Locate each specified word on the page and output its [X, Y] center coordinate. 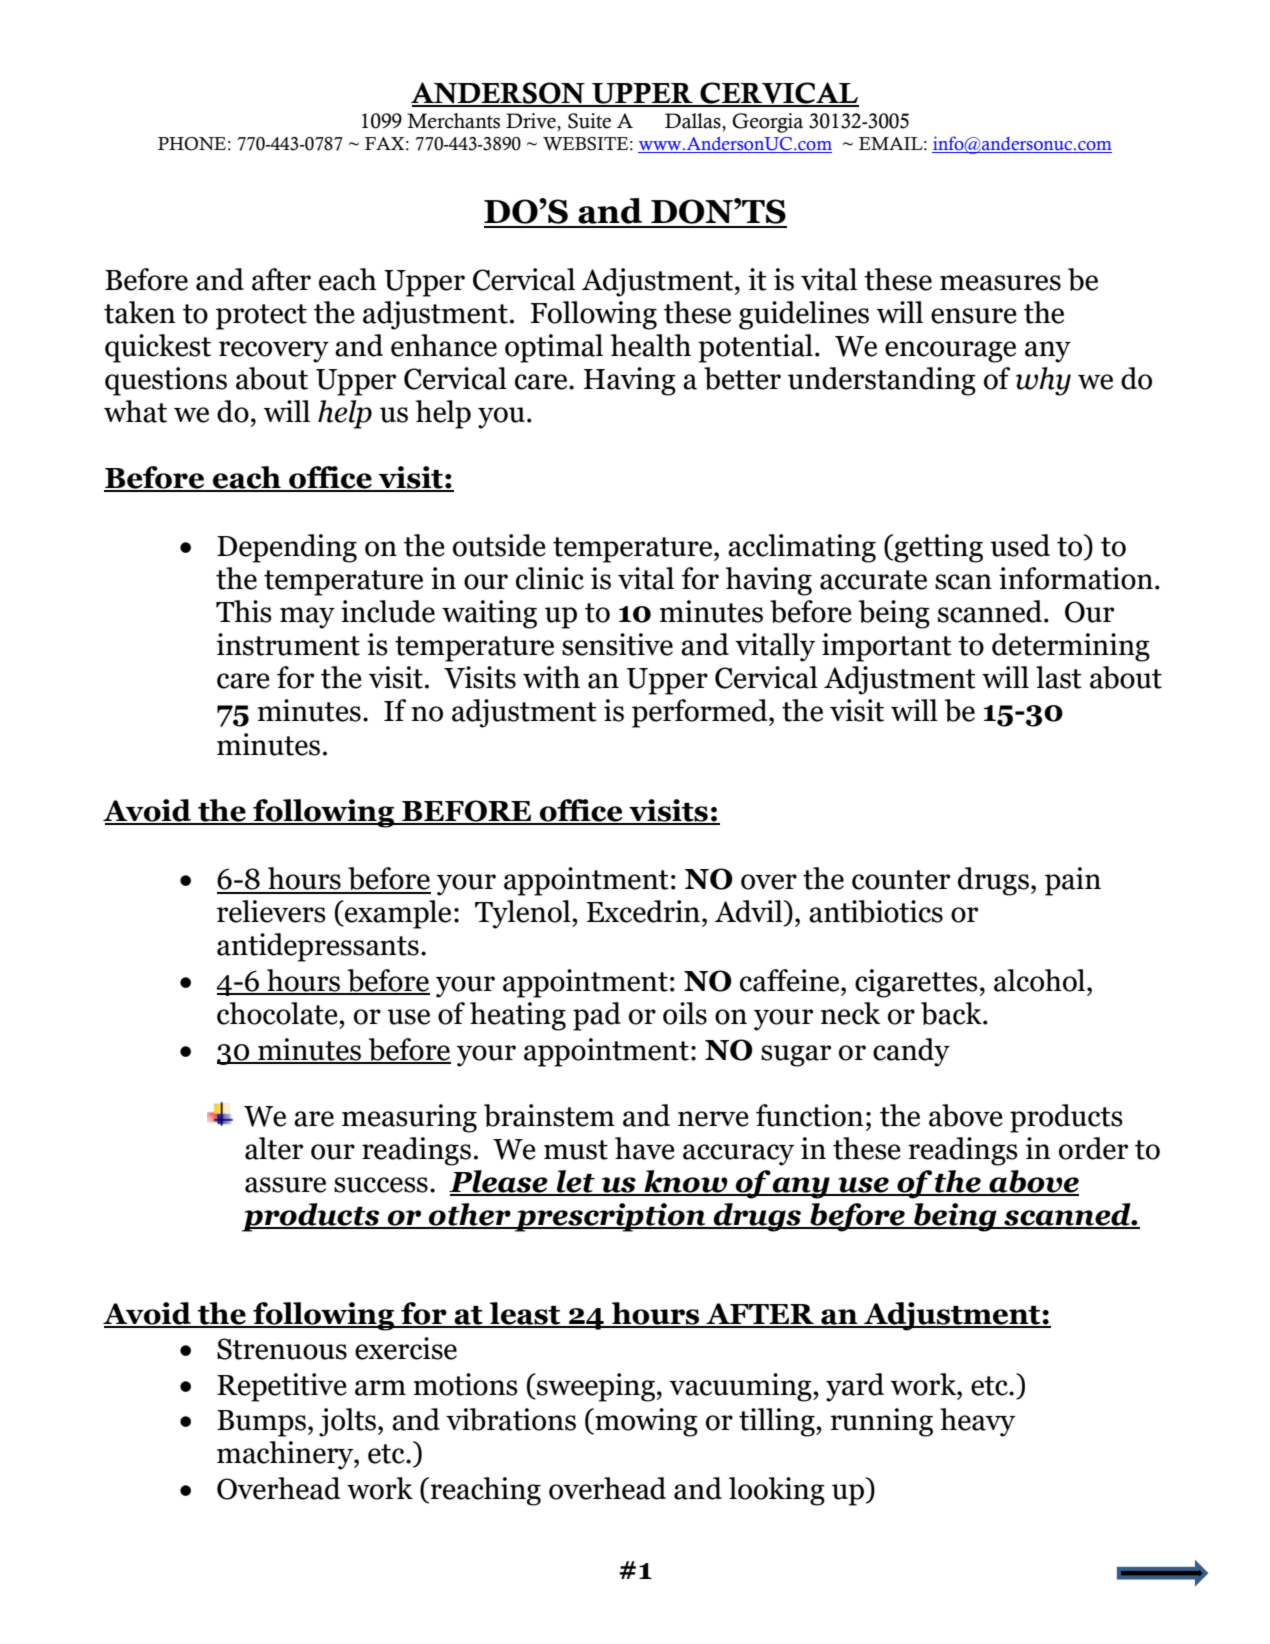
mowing [645, 1422]
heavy [977, 1422]
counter [901, 880]
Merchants [453, 121]
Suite [589, 121]
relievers [271, 911]
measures [1000, 283]
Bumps [261, 1423]
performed [701, 713]
